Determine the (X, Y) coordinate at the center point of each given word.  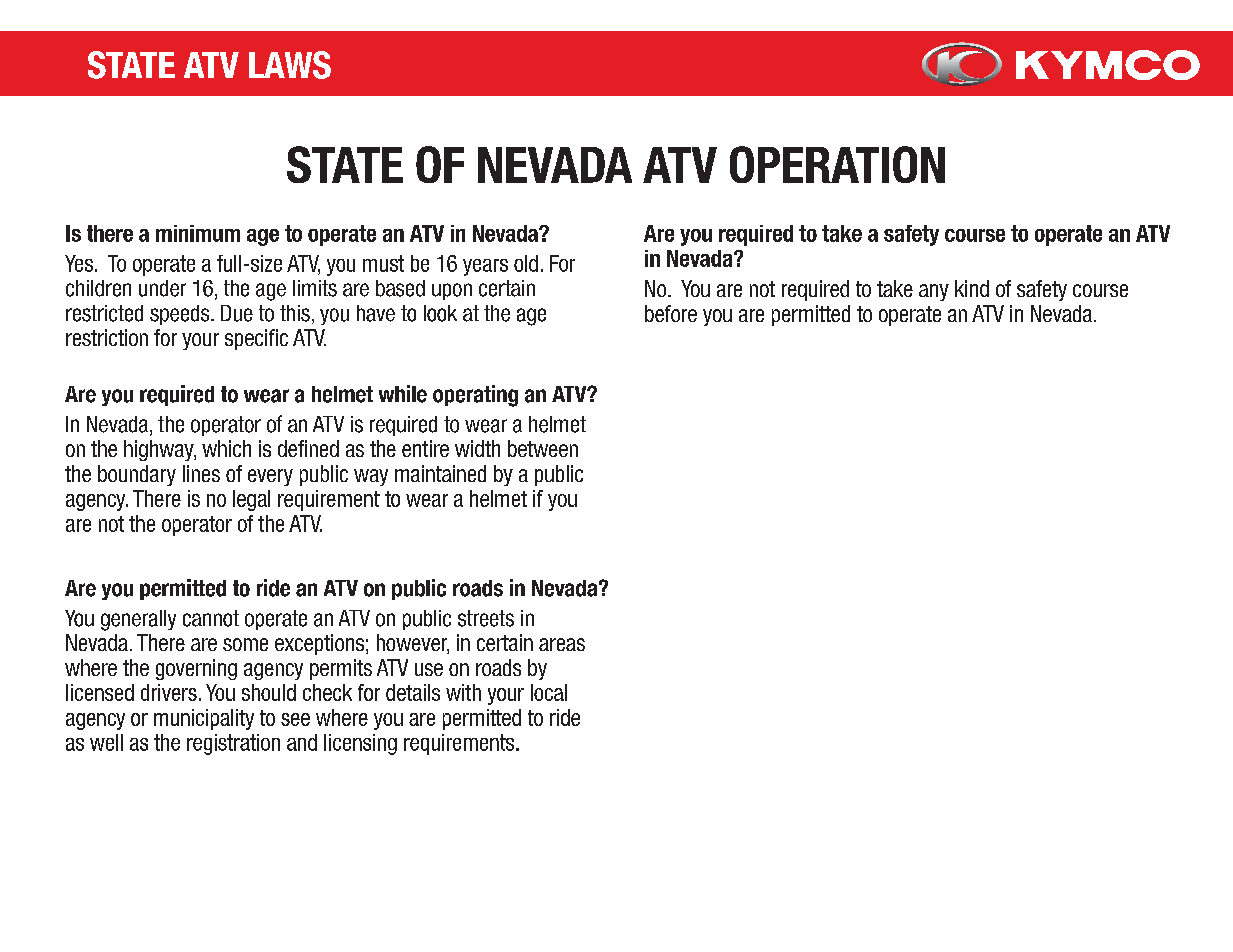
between (543, 448)
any (934, 292)
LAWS (290, 65)
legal (251, 500)
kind (972, 288)
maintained (440, 473)
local (549, 692)
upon (452, 291)
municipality (204, 719)
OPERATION (837, 164)
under (162, 288)
